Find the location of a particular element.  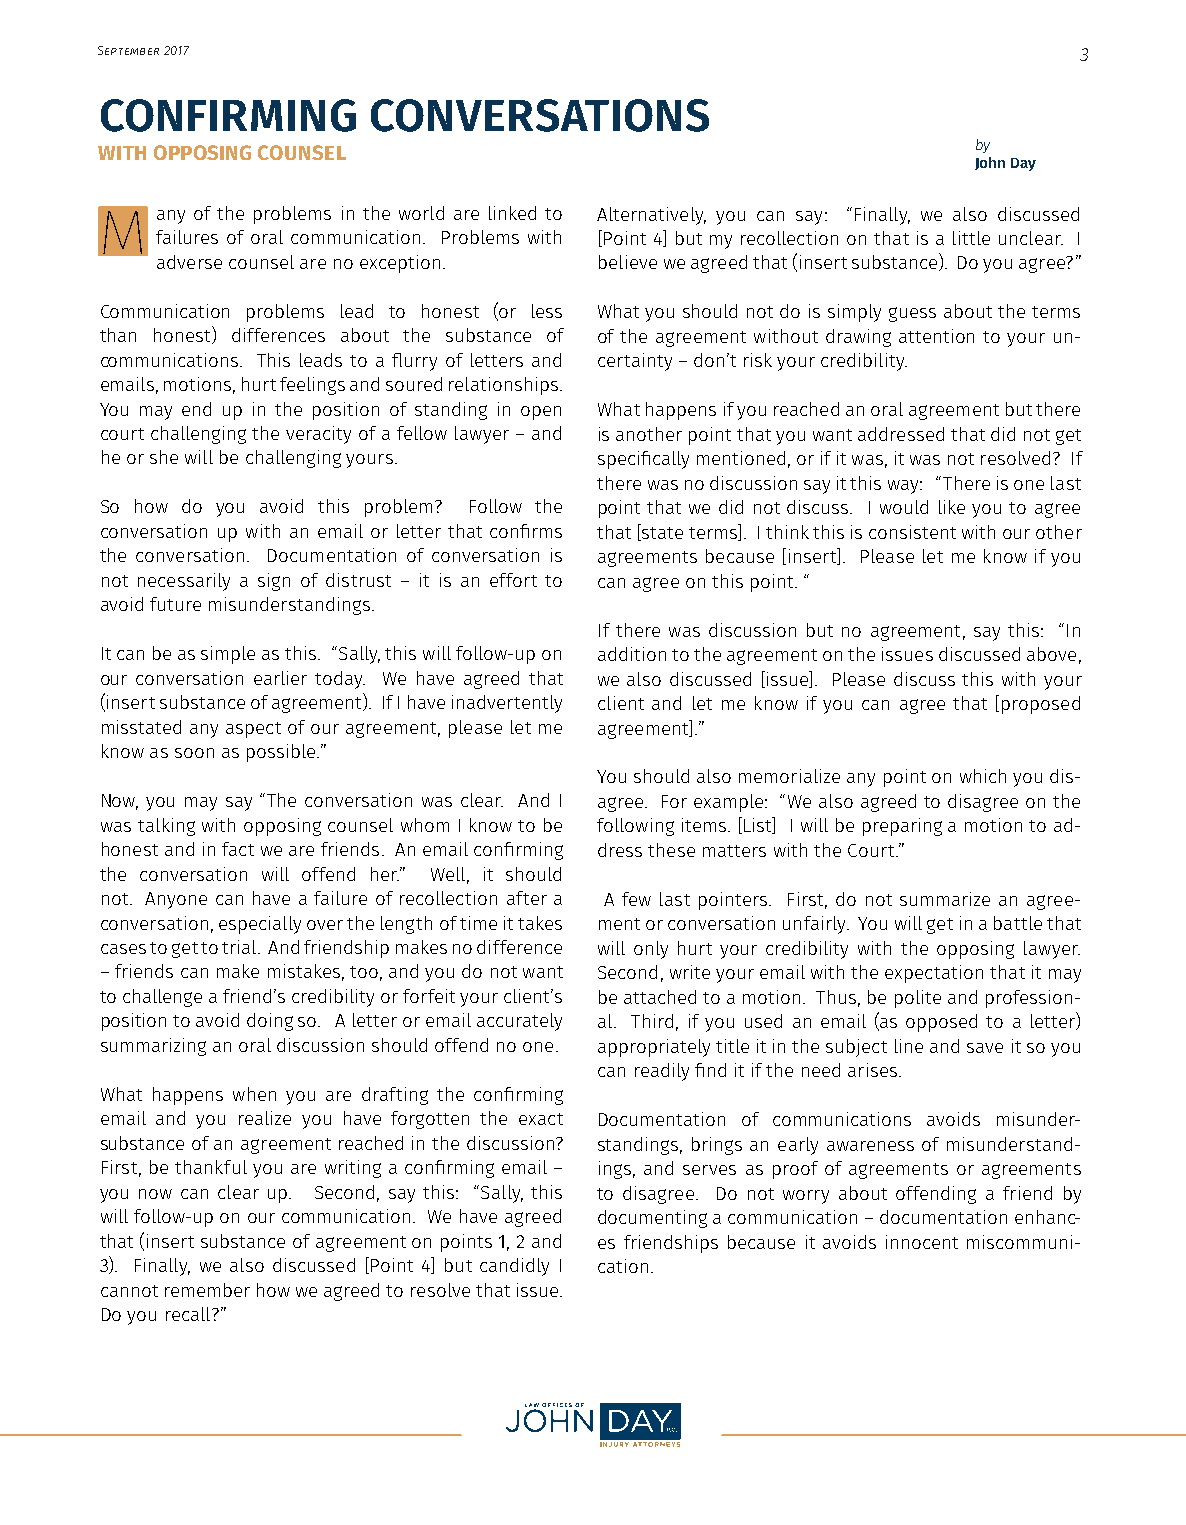

John is located at coordinates (990, 163).
